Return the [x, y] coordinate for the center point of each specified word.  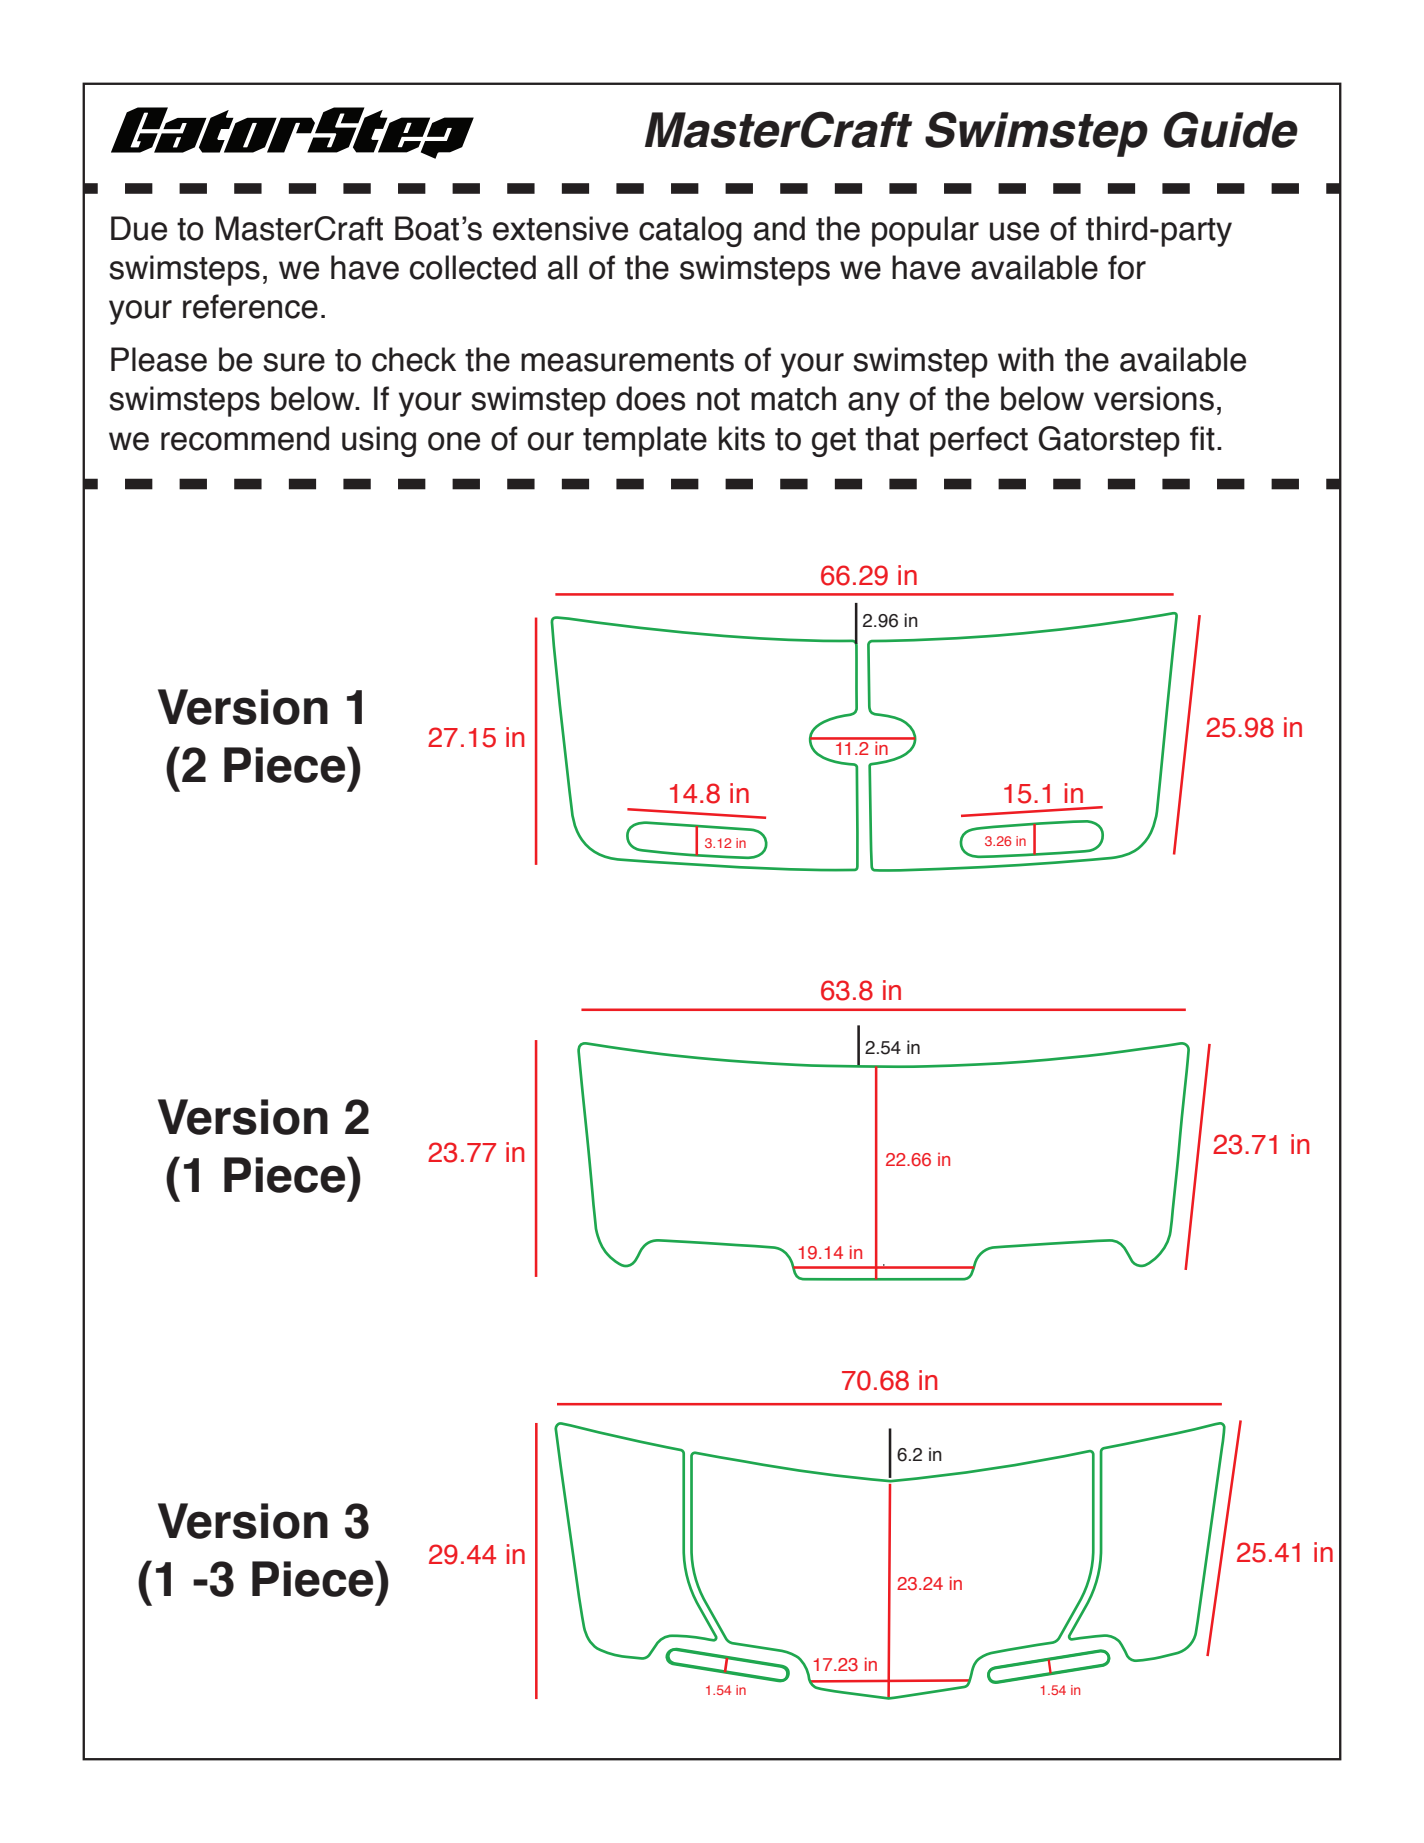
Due [139, 228]
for [1127, 267]
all [562, 267]
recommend [245, 438]
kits [742, 438]
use [1014, 231]
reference [250, 306]
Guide [1231, 129]
